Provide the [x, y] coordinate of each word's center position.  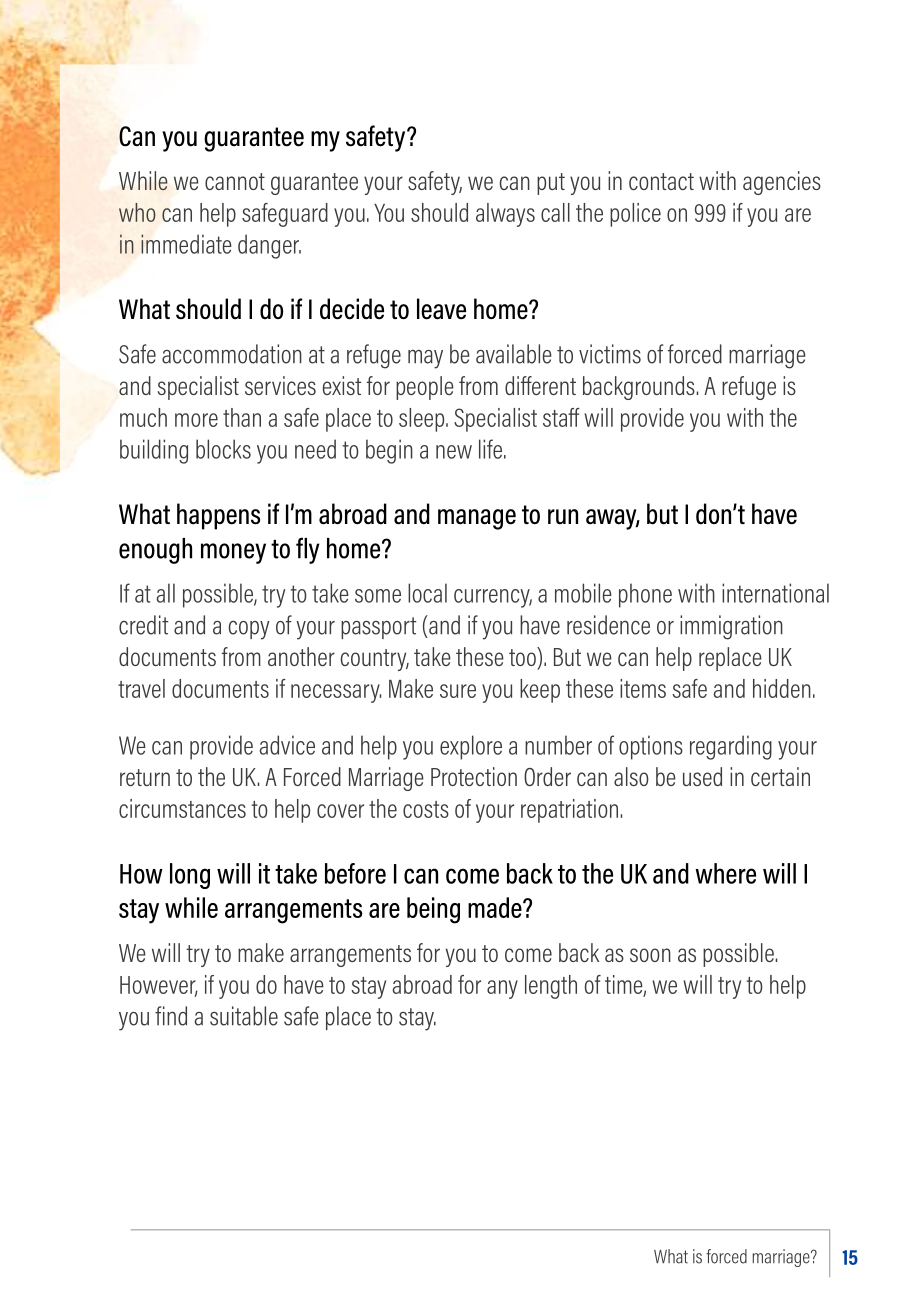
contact [661, 181]
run [563, 517]
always [505, 215]
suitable [244, 1016]
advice [287, 745]
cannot [235, 181]
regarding [731, 747]
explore [471, 747]
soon [650, 955]
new [454, 452]
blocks [223, 449]
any [502, 989]
